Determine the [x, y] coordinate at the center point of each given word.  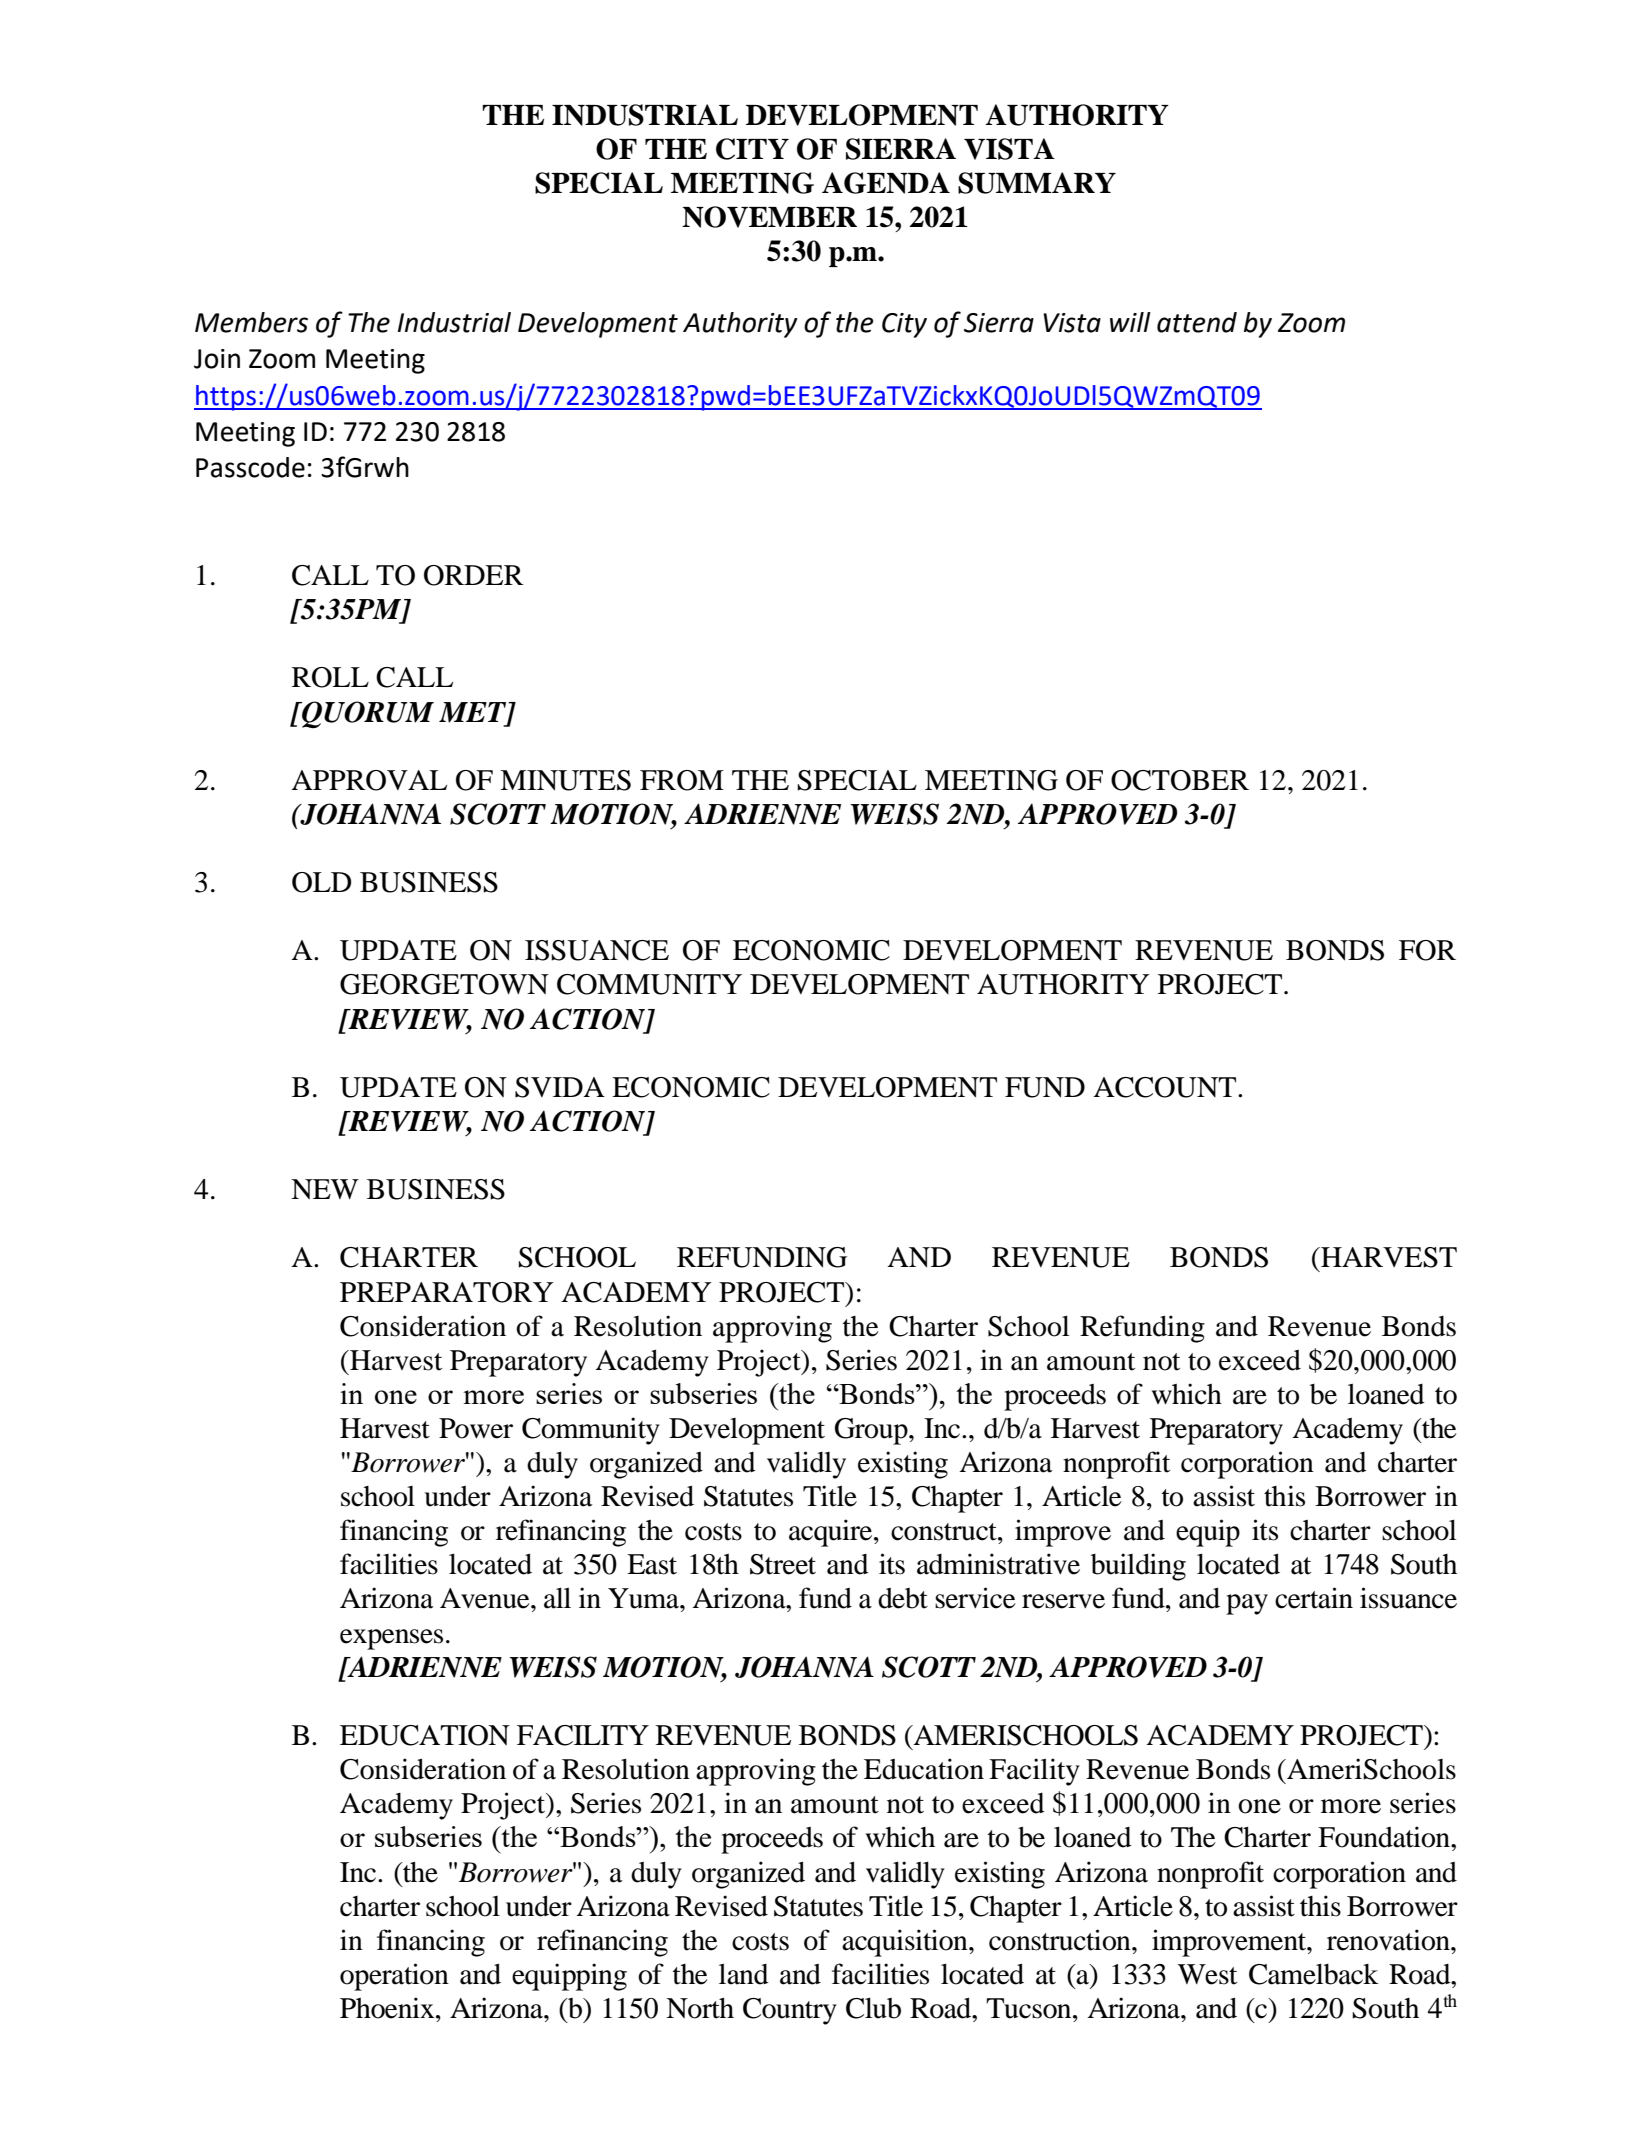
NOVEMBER [769, 217]
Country [790, 2011]
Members [251, 322]
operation [394, 1977]
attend [1197, 322]
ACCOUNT [1166, 1087]
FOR [1427, 950]
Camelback [1314, 1974]
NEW [325, 1189]
